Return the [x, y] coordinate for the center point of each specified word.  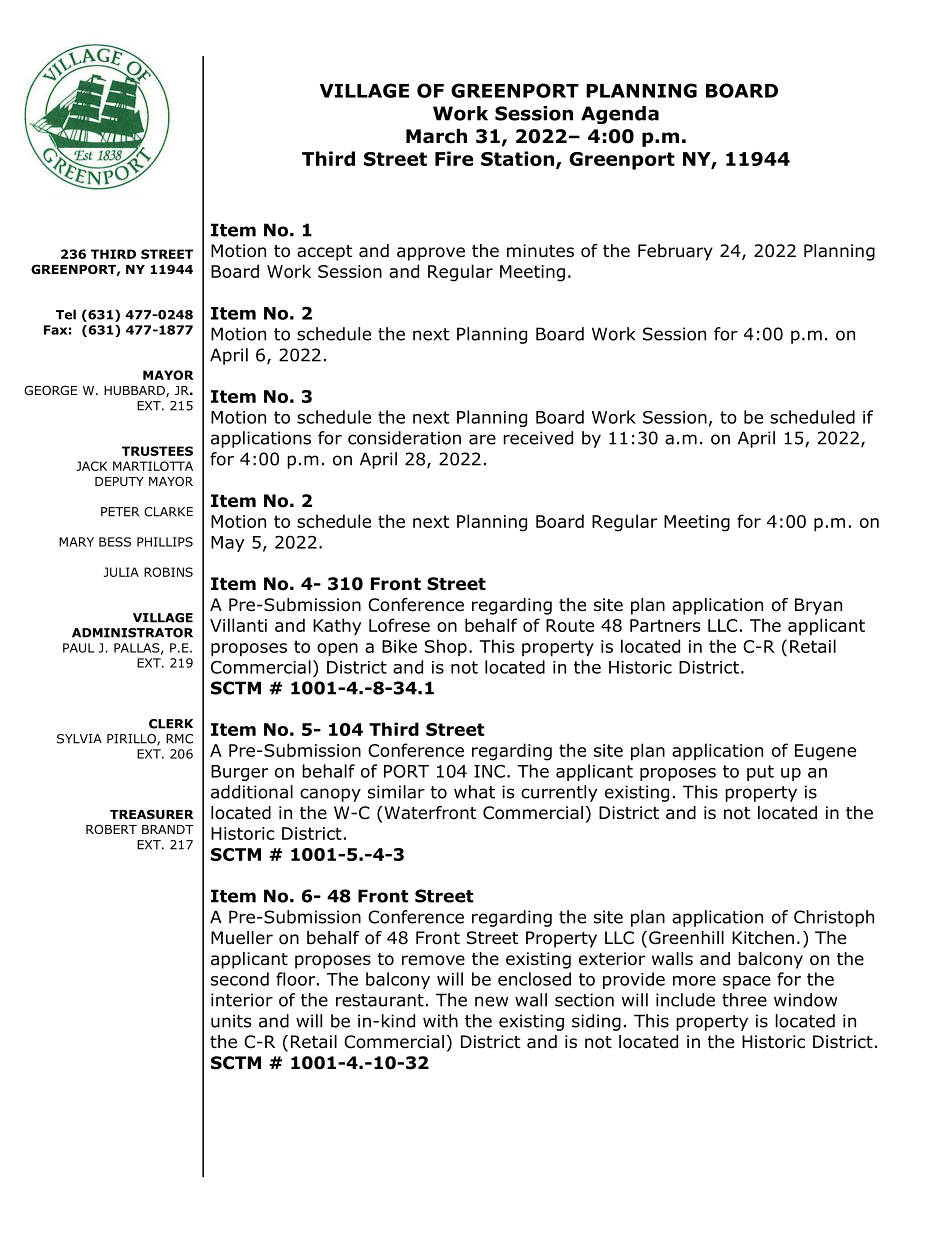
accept [324, 253]
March [436, 136]
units [231, 1021]
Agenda [620, 115]
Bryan [818, 606]
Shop [446, 647]
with [440, 1021]
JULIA [121, 572]
